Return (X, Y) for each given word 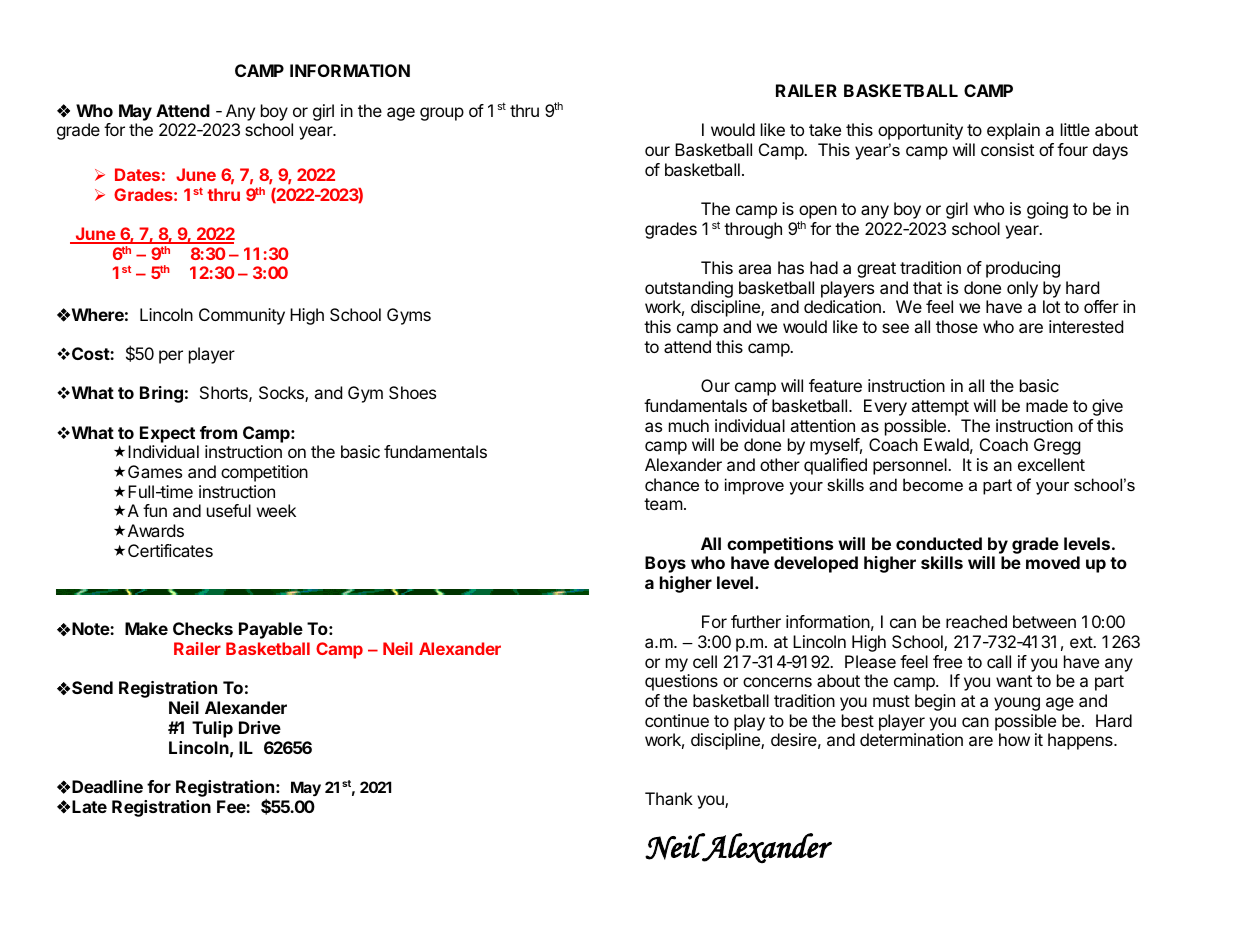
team (663, 504)
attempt (940, 408)
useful (229, 510)
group (442, 114)
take (825, 129)
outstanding (689, 289)
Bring (161, 394)
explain (1013, 131)
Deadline (107, 786)
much (689, 425)
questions (681, 682)
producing (1023, 269)
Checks (203, 628)
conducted (939, 543)
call (999, 661)
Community (242, 316)
